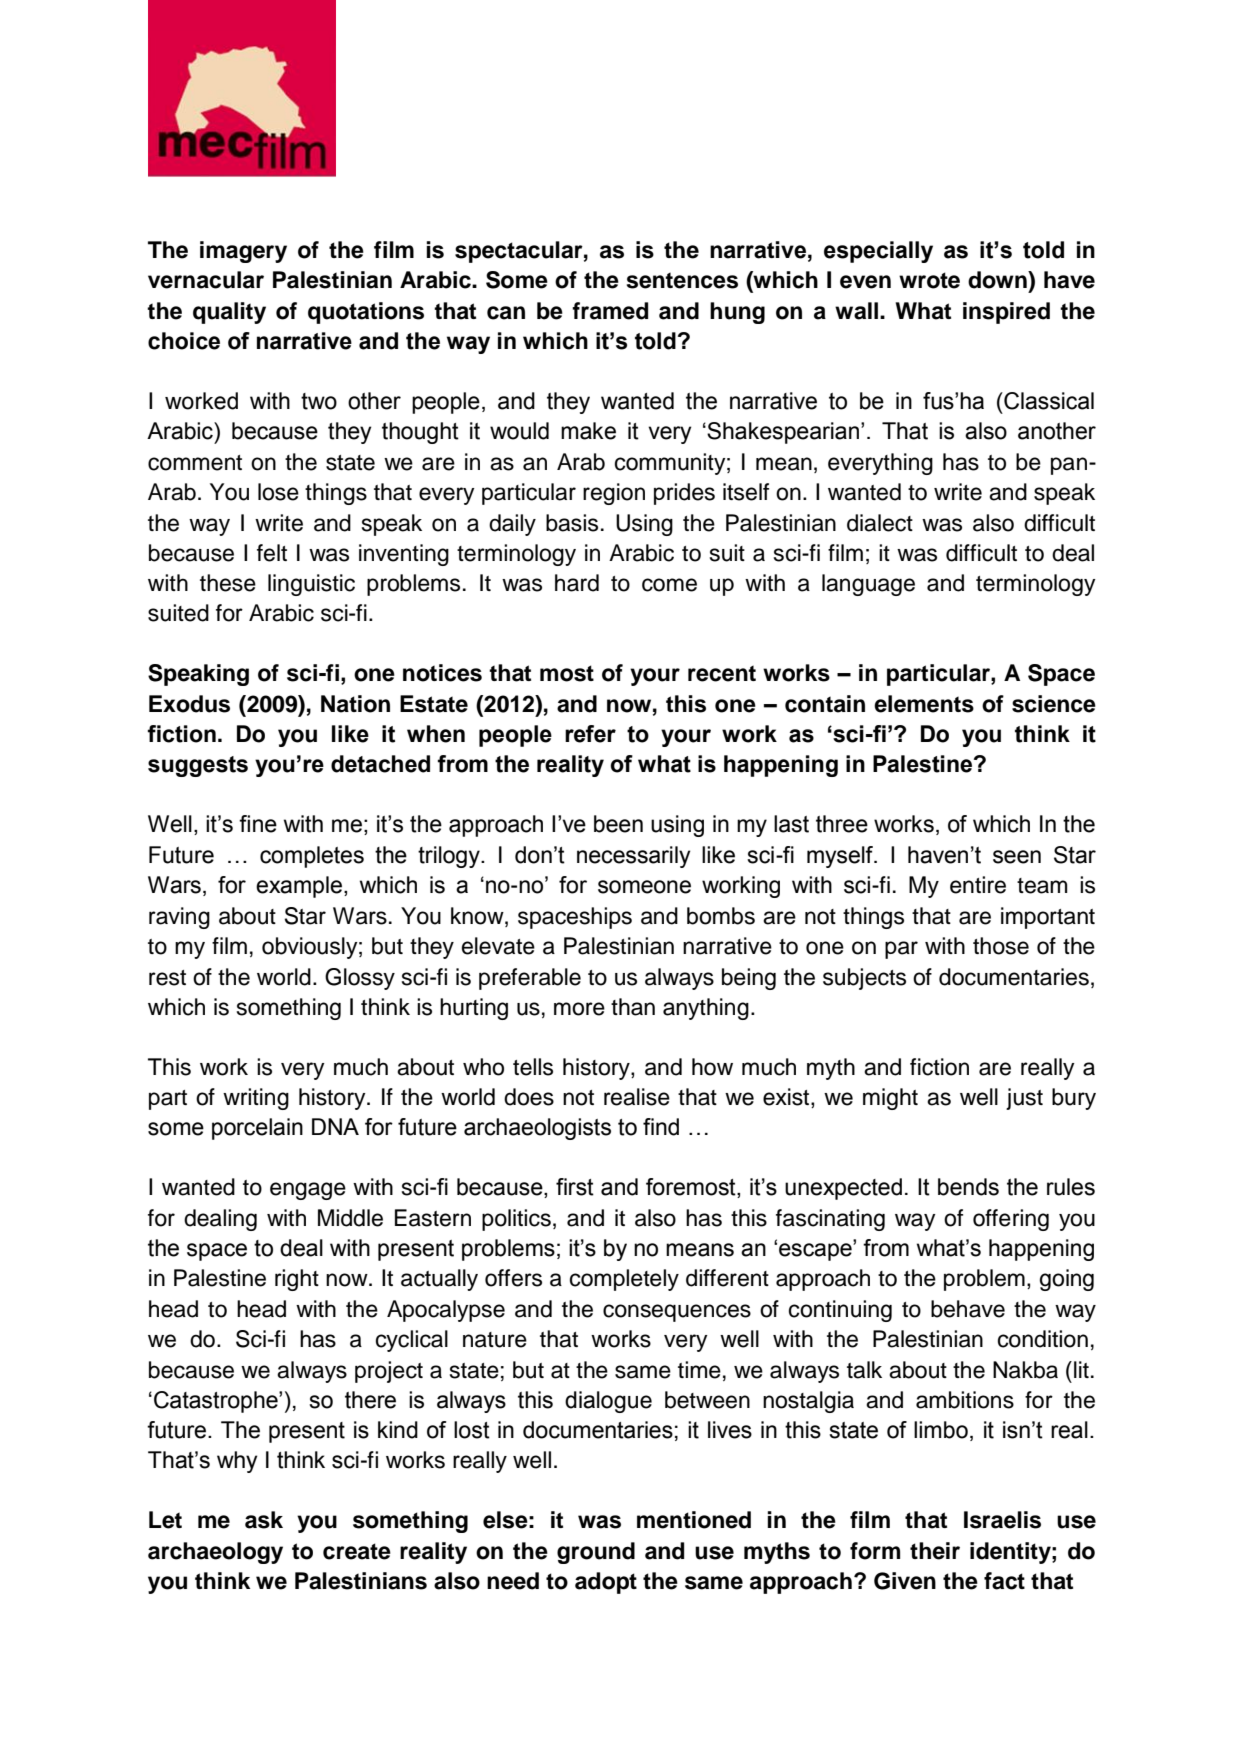 This screenshot has width=1244, height=1760. Describe the element at coordinates (998, 280) in the screenshot. I see `down` at that location.
